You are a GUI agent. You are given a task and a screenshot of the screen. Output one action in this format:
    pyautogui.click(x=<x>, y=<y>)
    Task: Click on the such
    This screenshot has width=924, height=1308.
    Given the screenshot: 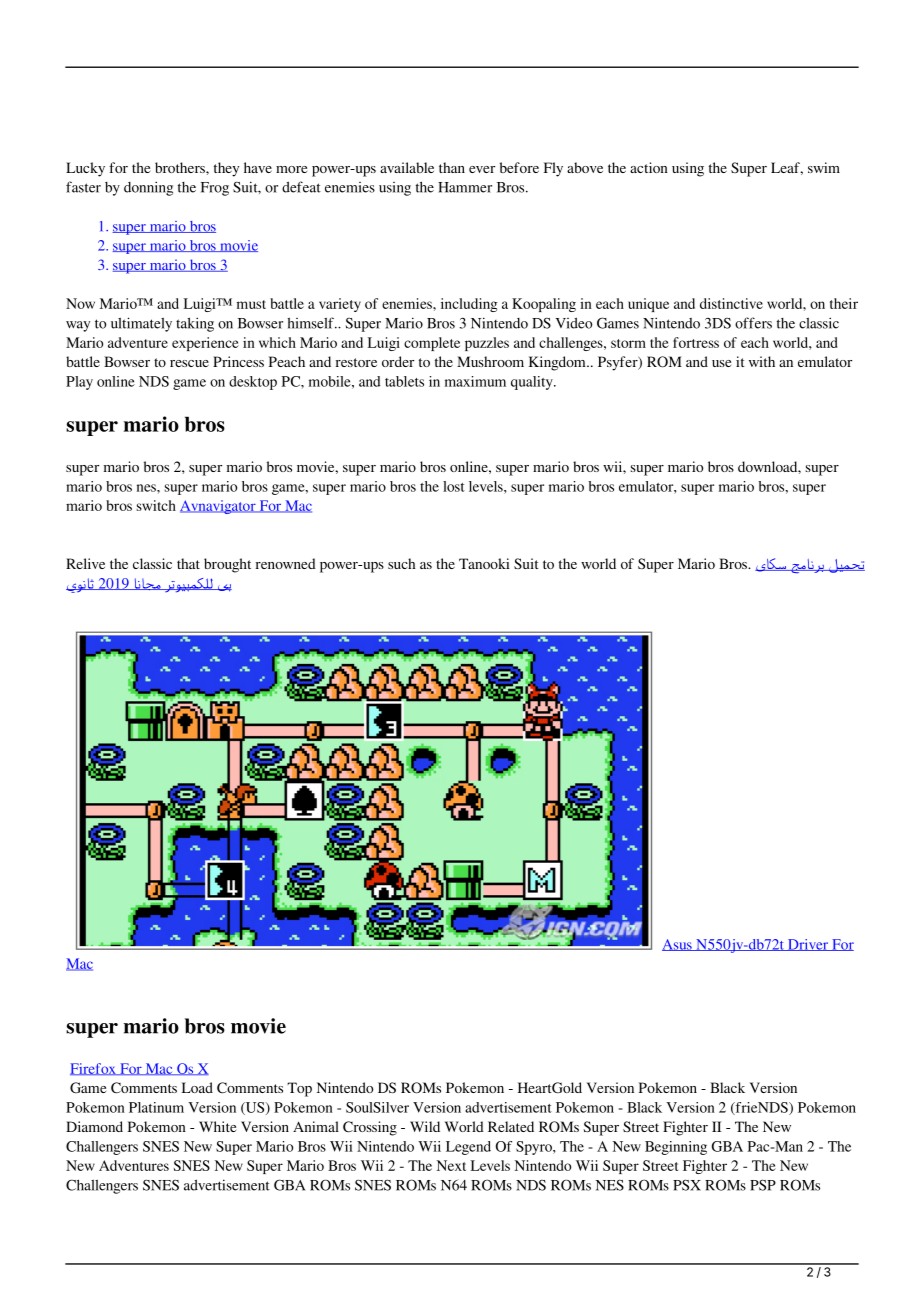 What is the action you would take?
    pyautogui.click(x=401, y=563)
